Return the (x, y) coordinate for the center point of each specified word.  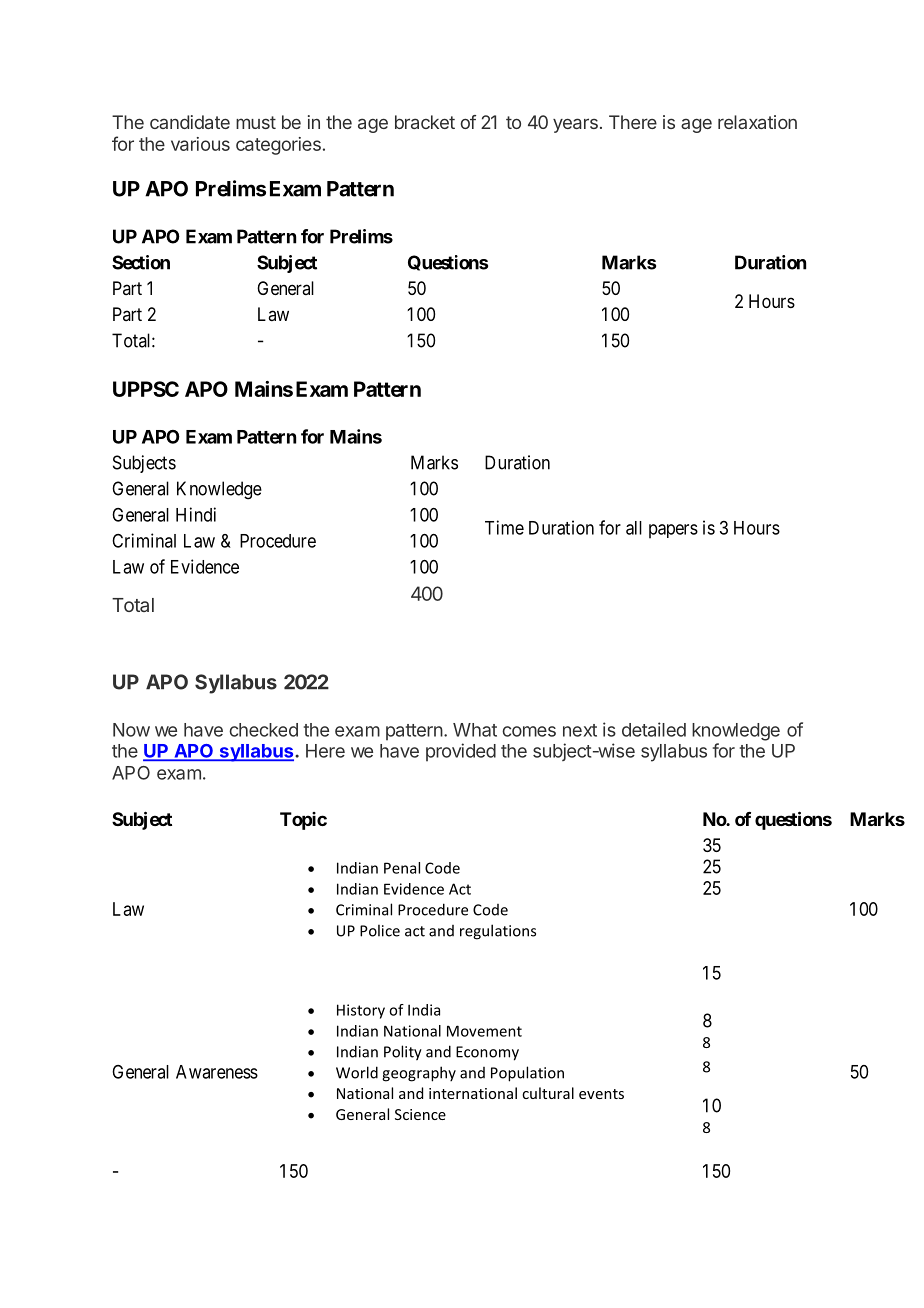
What (475, 730)
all (634, 528)
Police (380, 930)
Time (504, 527)
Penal (402, 868)
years (575, 125)
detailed (654, 729)
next (580, 730)
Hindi (196, 514)
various (200, 144)
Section (141, 262)
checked (263, 730)
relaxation (757, 122)
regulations (498, 932)
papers (673, 531)
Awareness (217, 1072)
